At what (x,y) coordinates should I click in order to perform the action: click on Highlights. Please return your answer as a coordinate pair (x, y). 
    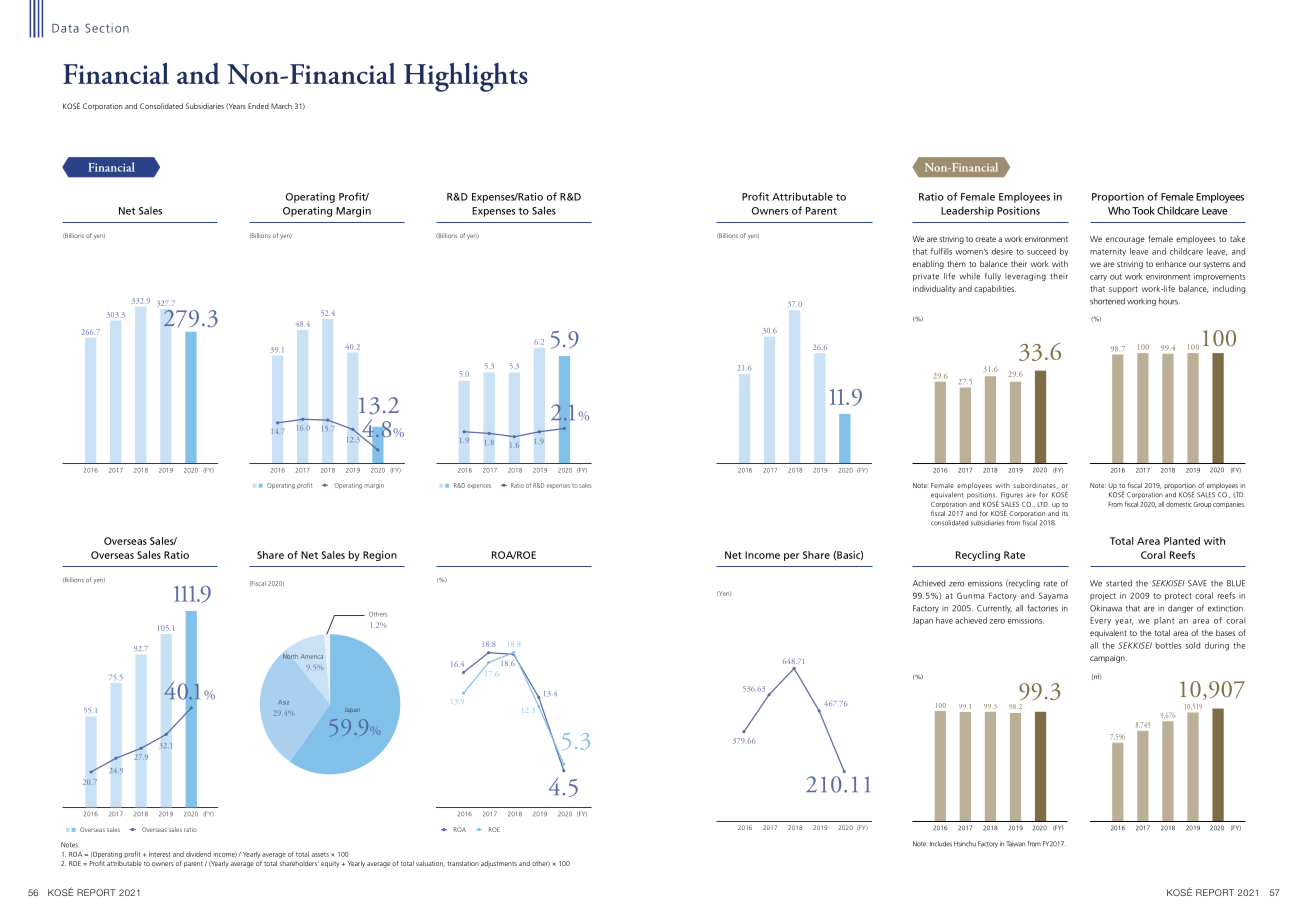
    Looking at the image, I should click on (466, 77).
